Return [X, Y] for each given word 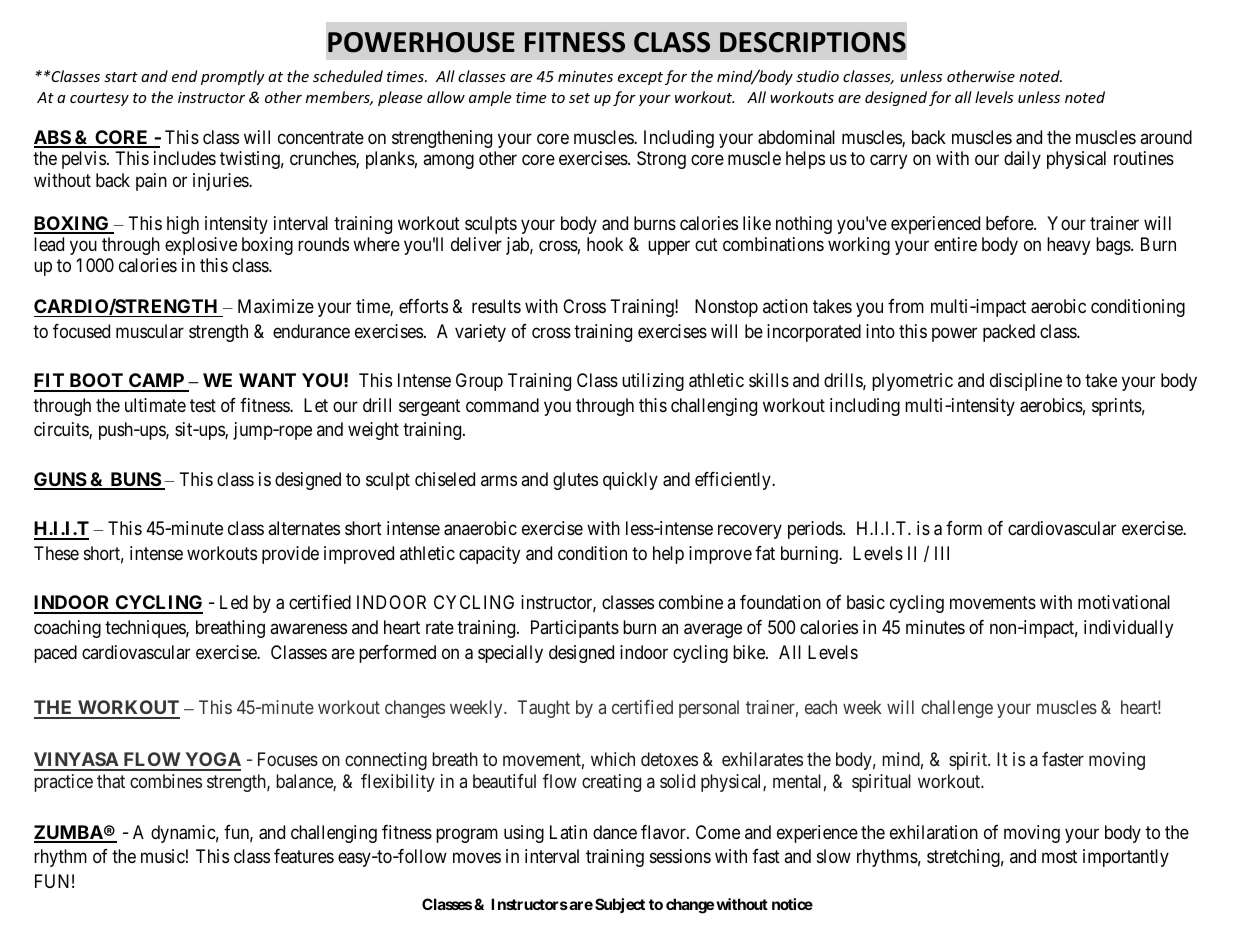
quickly [630, 481]
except [640, 78]
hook [605, 244]
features [304, 856]
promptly [233, 77]
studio [817, 76]
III [942, 553]
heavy [1068, 246]
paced [55, 654]
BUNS [135, 480]
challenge [957, 709]
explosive [201, 246]
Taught [544, 709]
